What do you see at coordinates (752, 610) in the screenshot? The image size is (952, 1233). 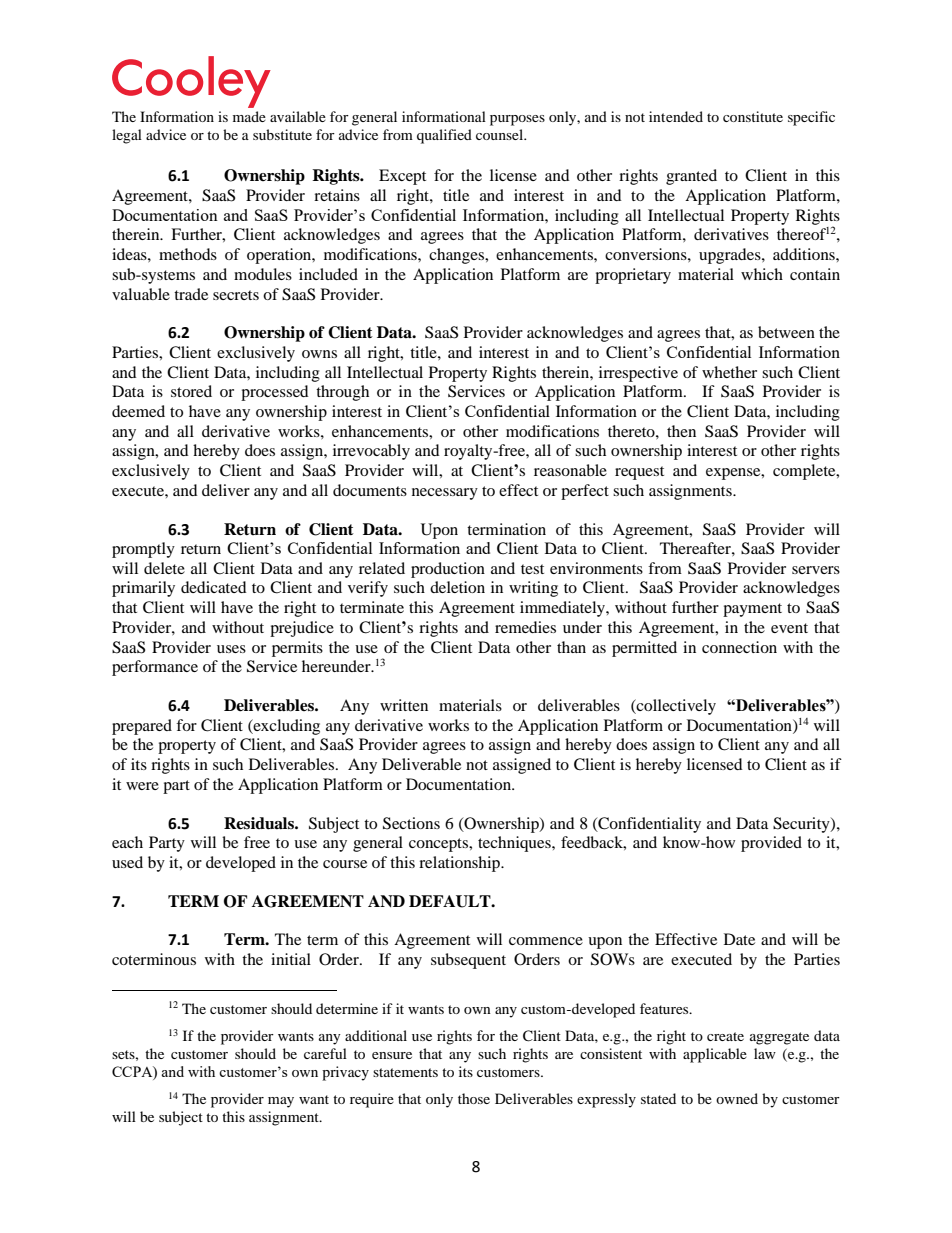 I see `payment` at bounding box center [752, 610].
